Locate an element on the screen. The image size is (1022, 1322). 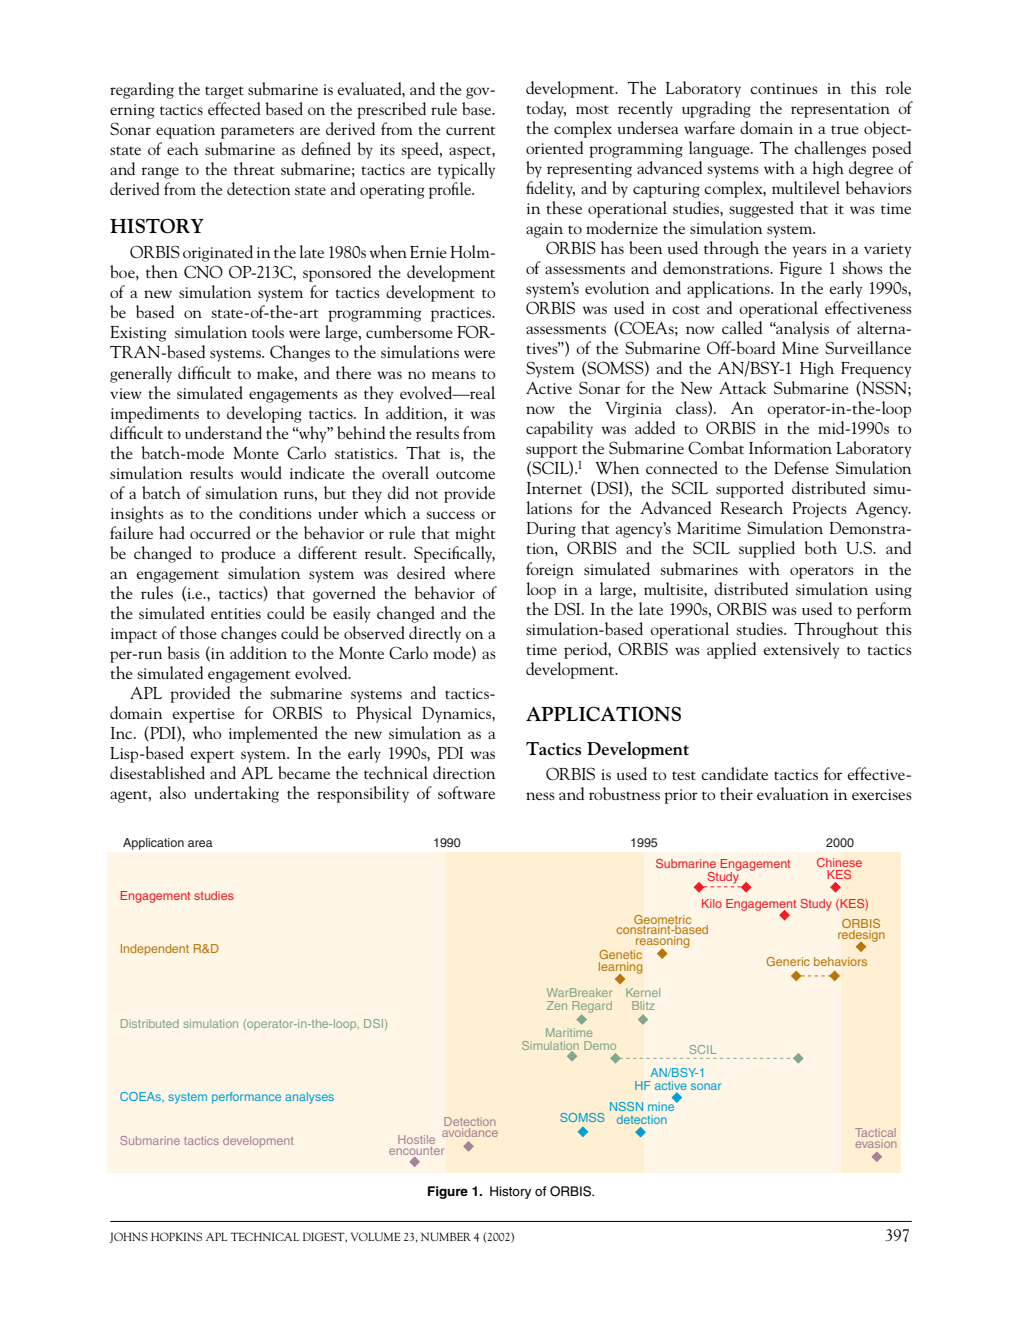
true is located at coordinates (845, 129).
